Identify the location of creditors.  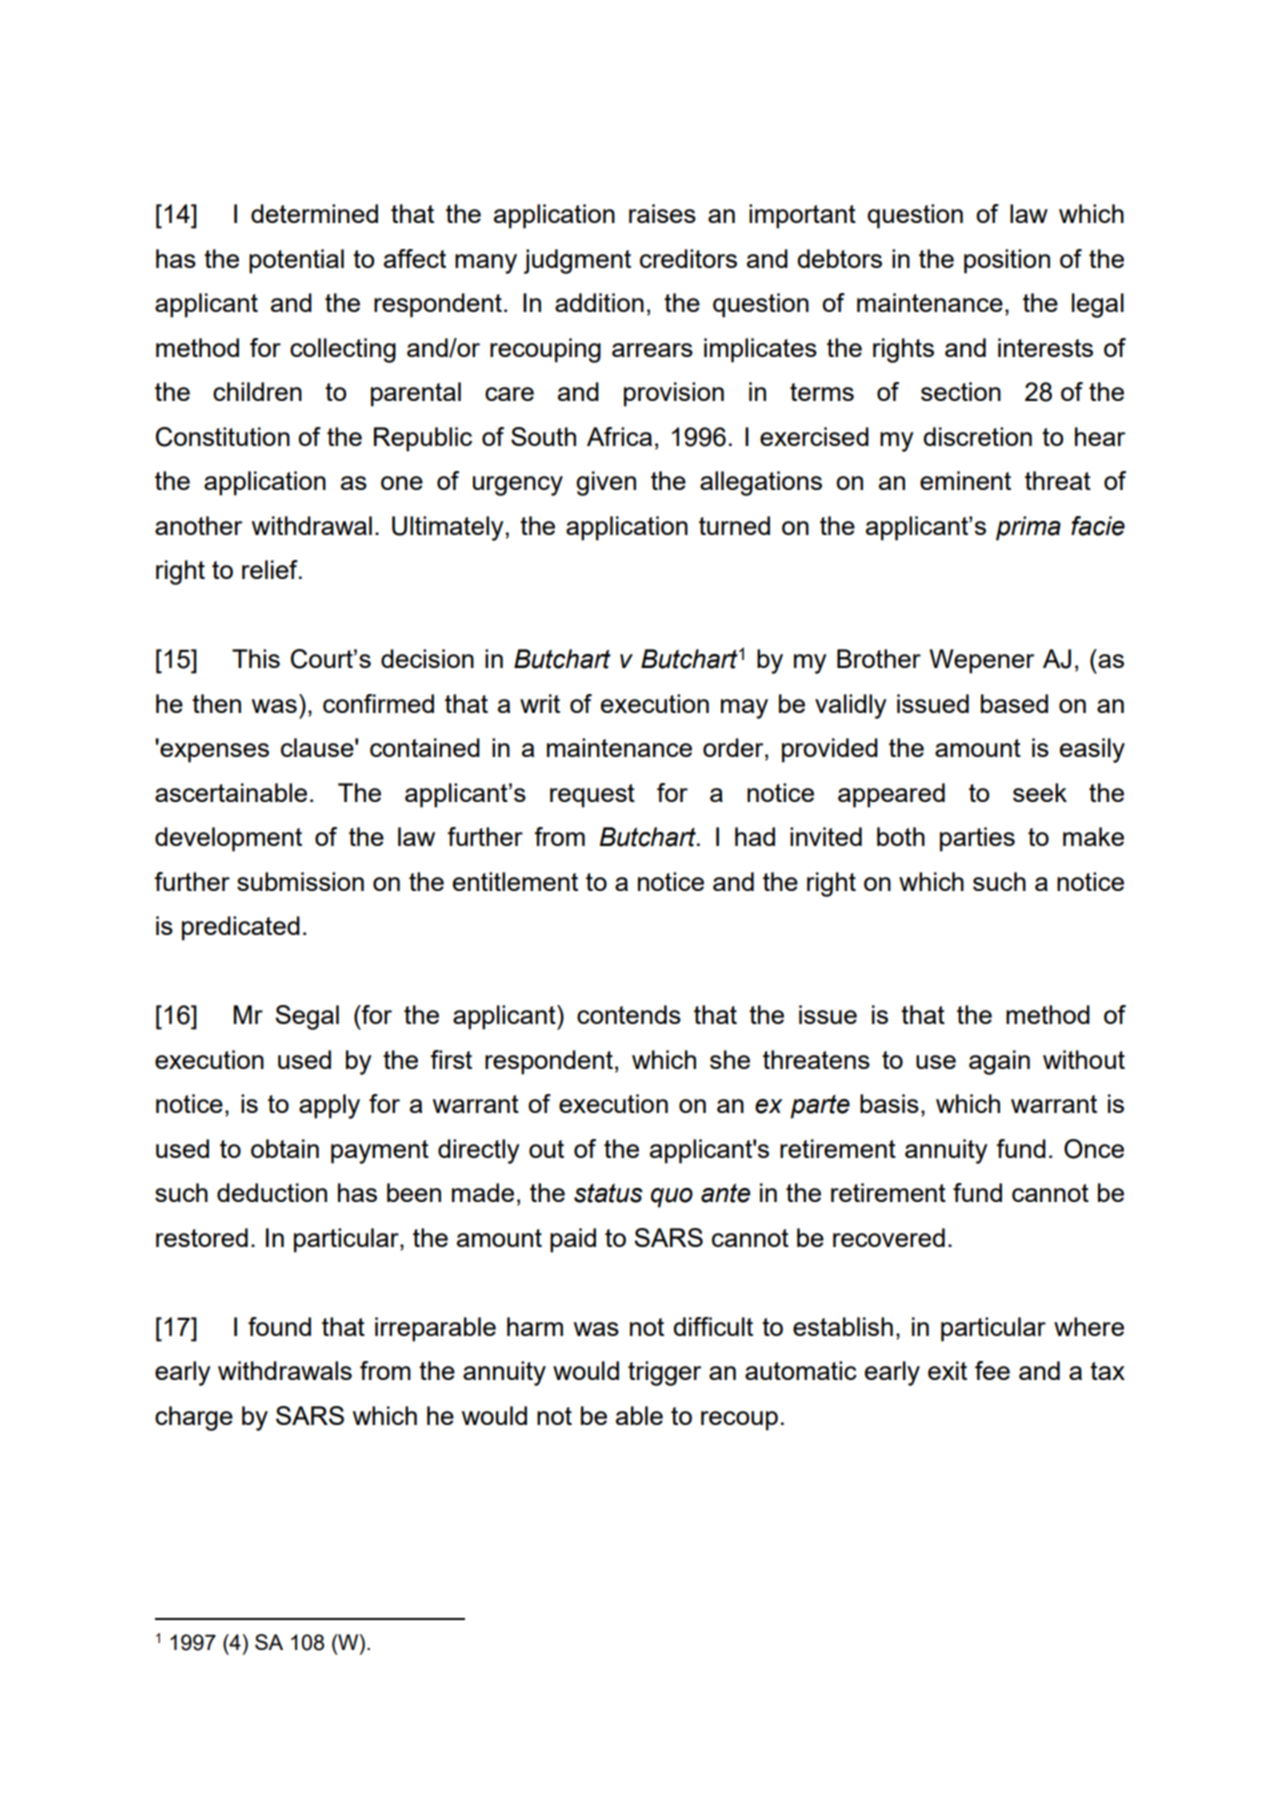
(688, 258).
